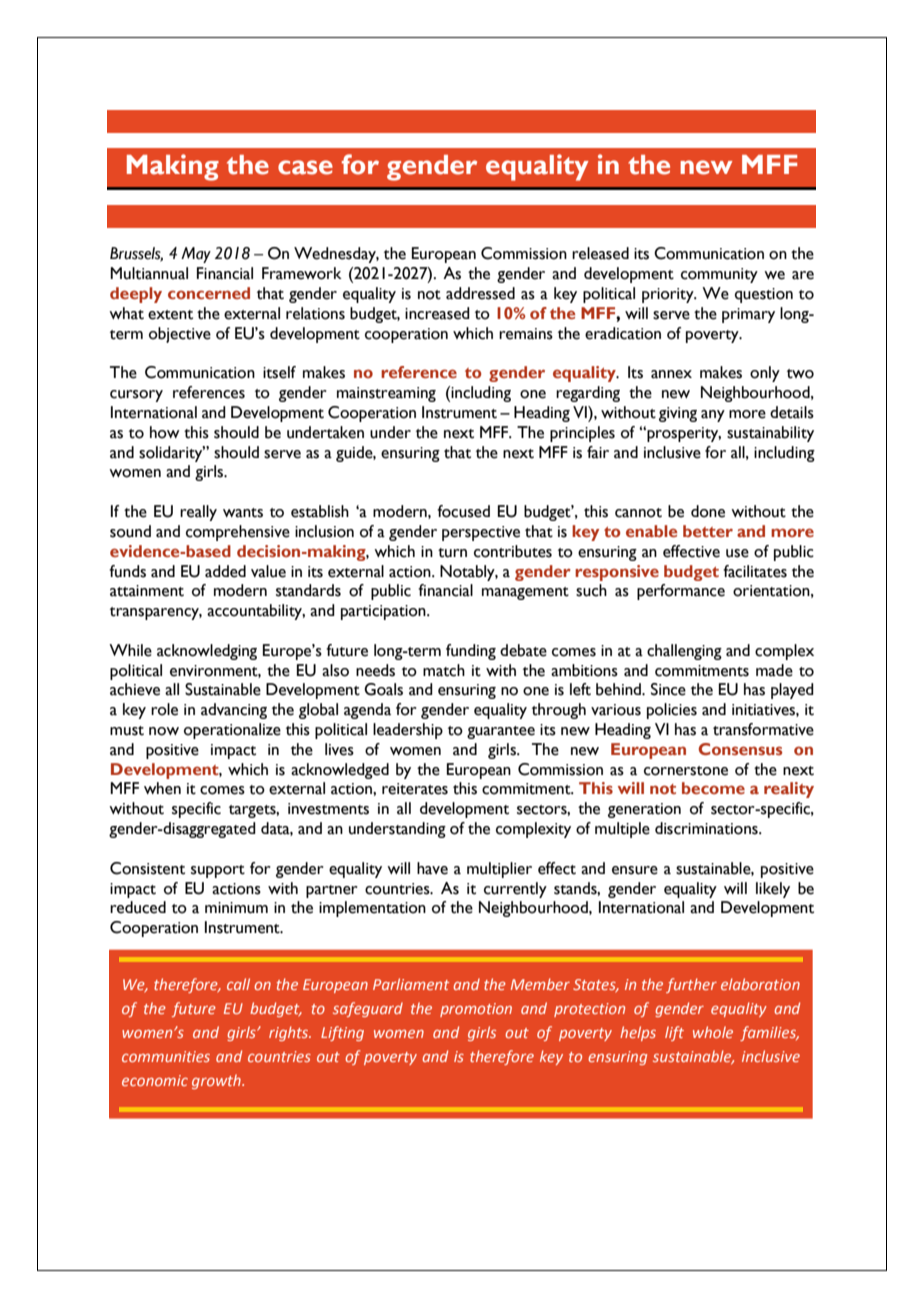 This screenshot has width=924, height=1308. What do you see at coordinates (166, 1056) in the screenshot?
I see `communities` at bounding box center [166, 1056].
